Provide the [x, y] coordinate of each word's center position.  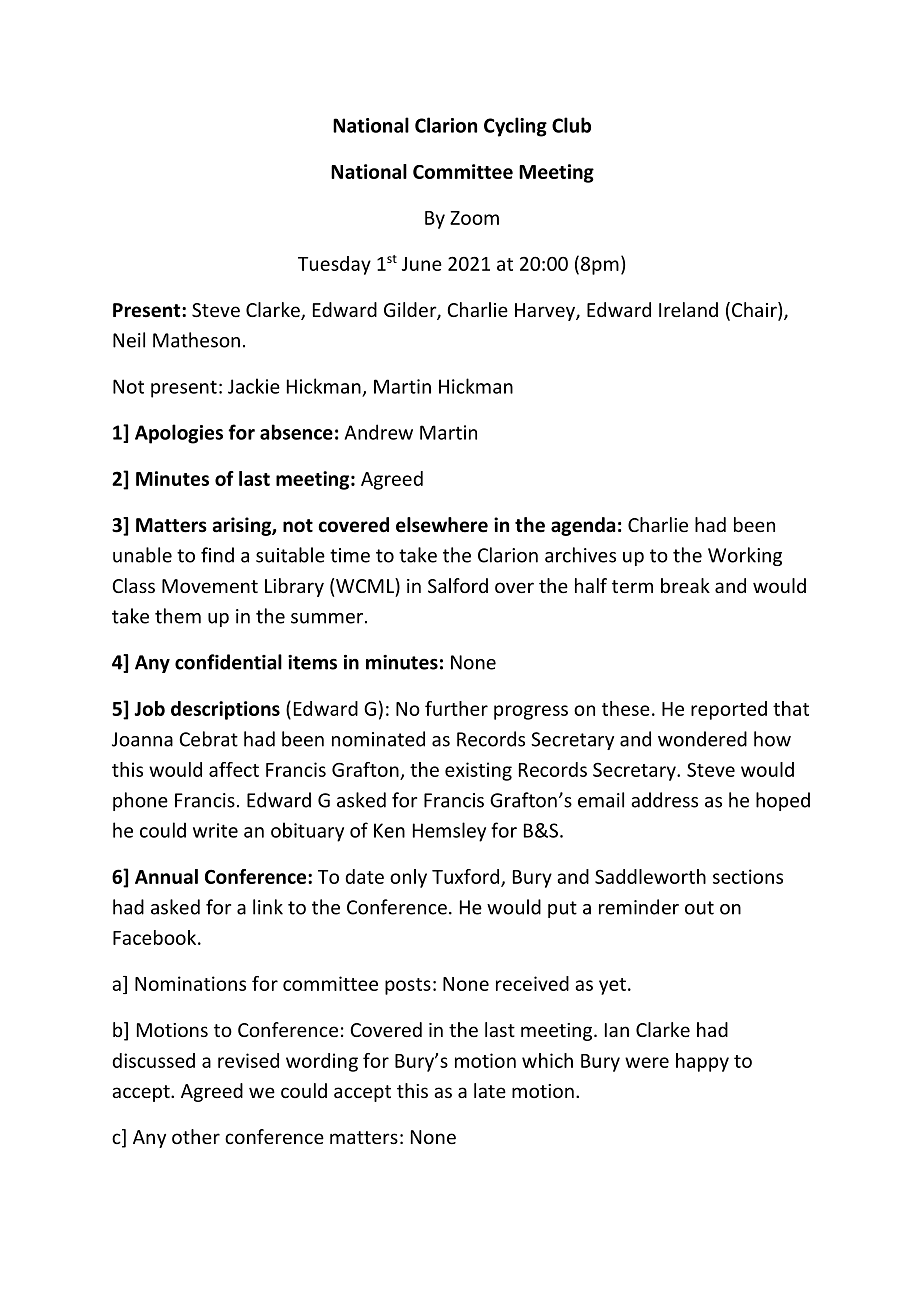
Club [571, 125]
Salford [458, 585]
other [196, 1136]
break [685, 585]
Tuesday [334, 265]
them [178, 616]
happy [702, 1062]
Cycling [515, 127]
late [490, 1090]
